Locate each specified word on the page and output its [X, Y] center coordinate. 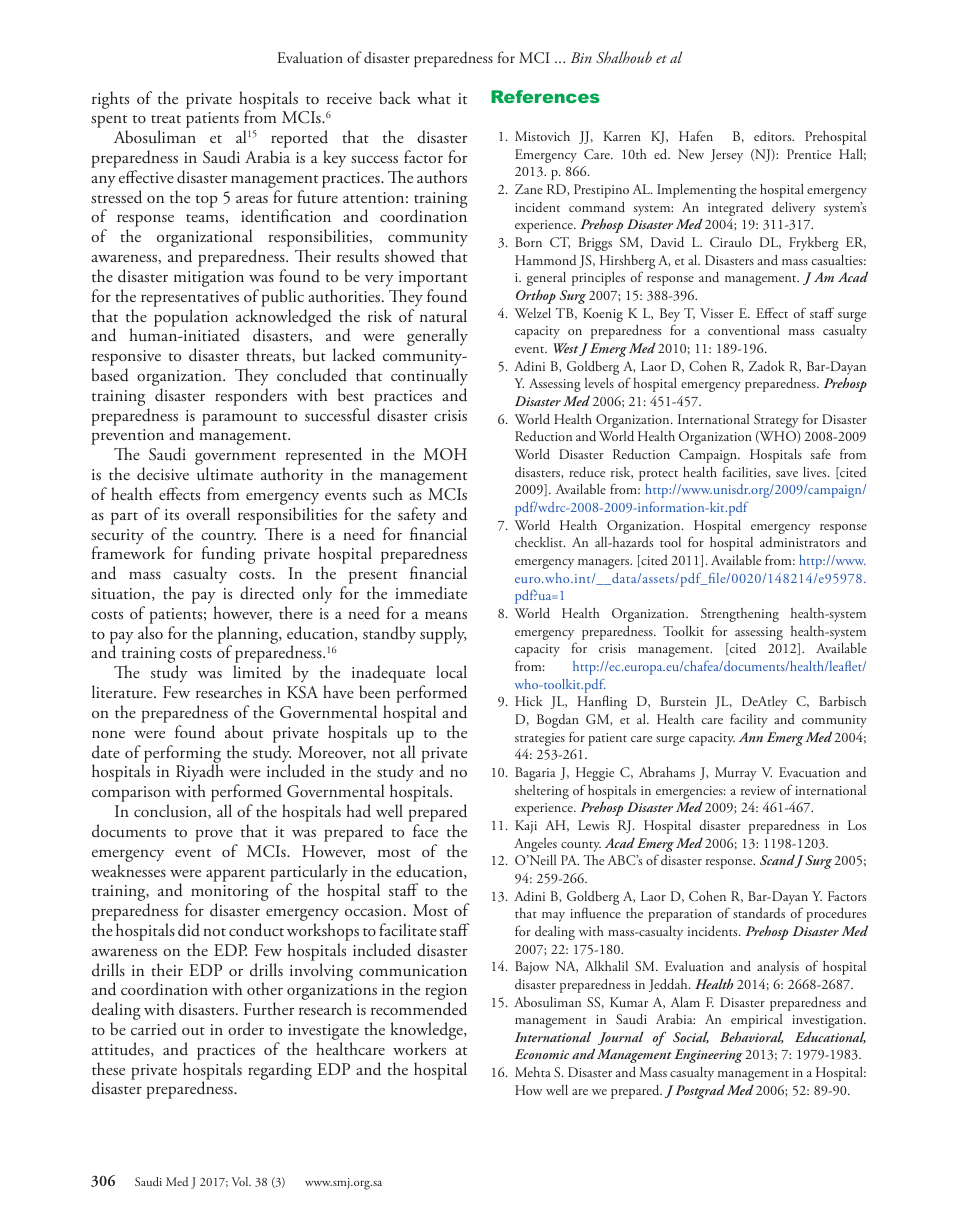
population [191, 318]
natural [443, 316]
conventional [744, 330]
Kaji [526, 827]
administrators [800, 542]
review [758, 790]
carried [154, 1029]
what [434, 97]
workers [419, 1048]
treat [166, 119]
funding [228, 556]
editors [774, 136]
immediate [431, 592]
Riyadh [200, 774]
